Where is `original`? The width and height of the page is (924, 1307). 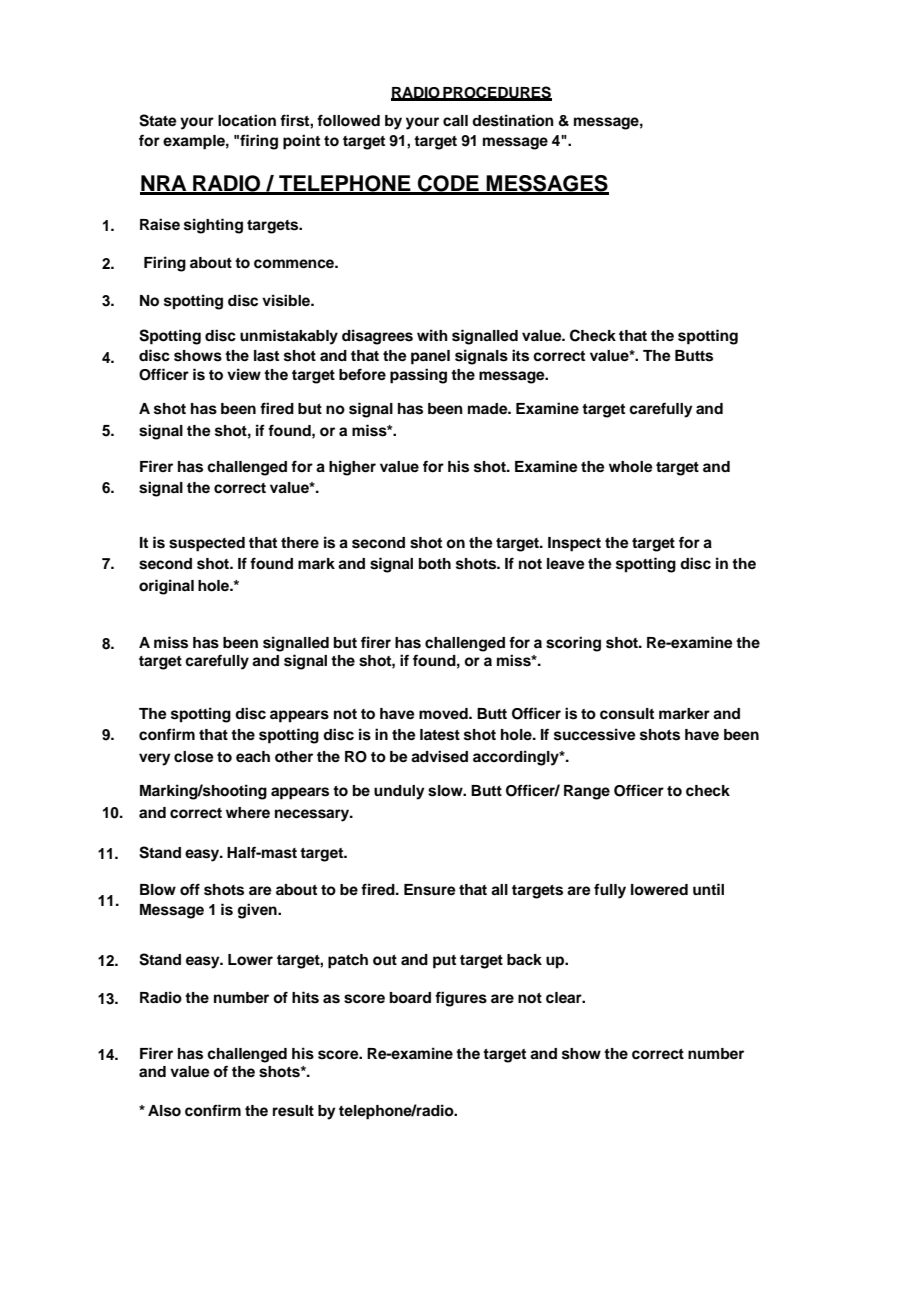
original is located at coordinates (166, 587).
